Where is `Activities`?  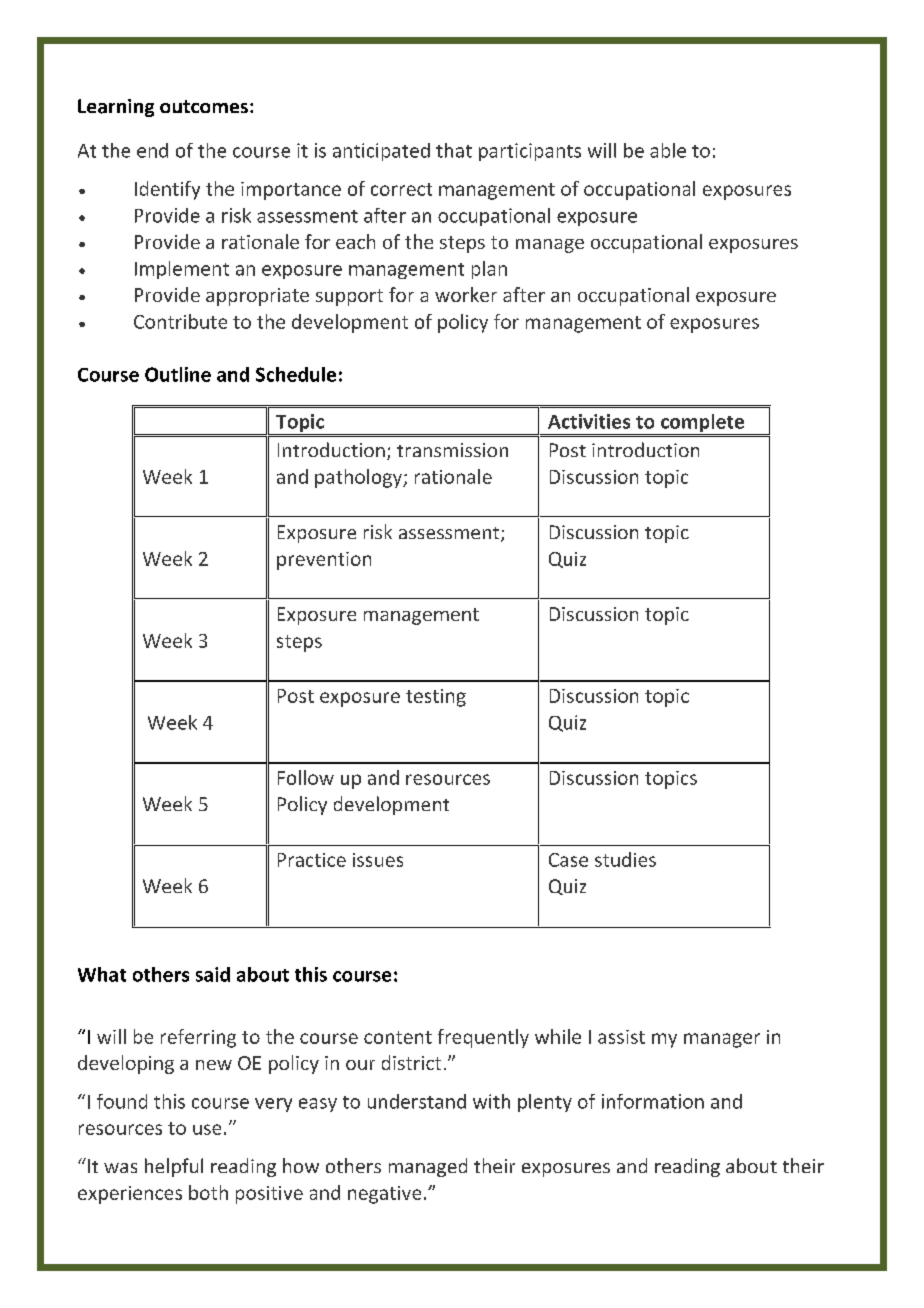
Activities is located at coordinates (589, 421).
